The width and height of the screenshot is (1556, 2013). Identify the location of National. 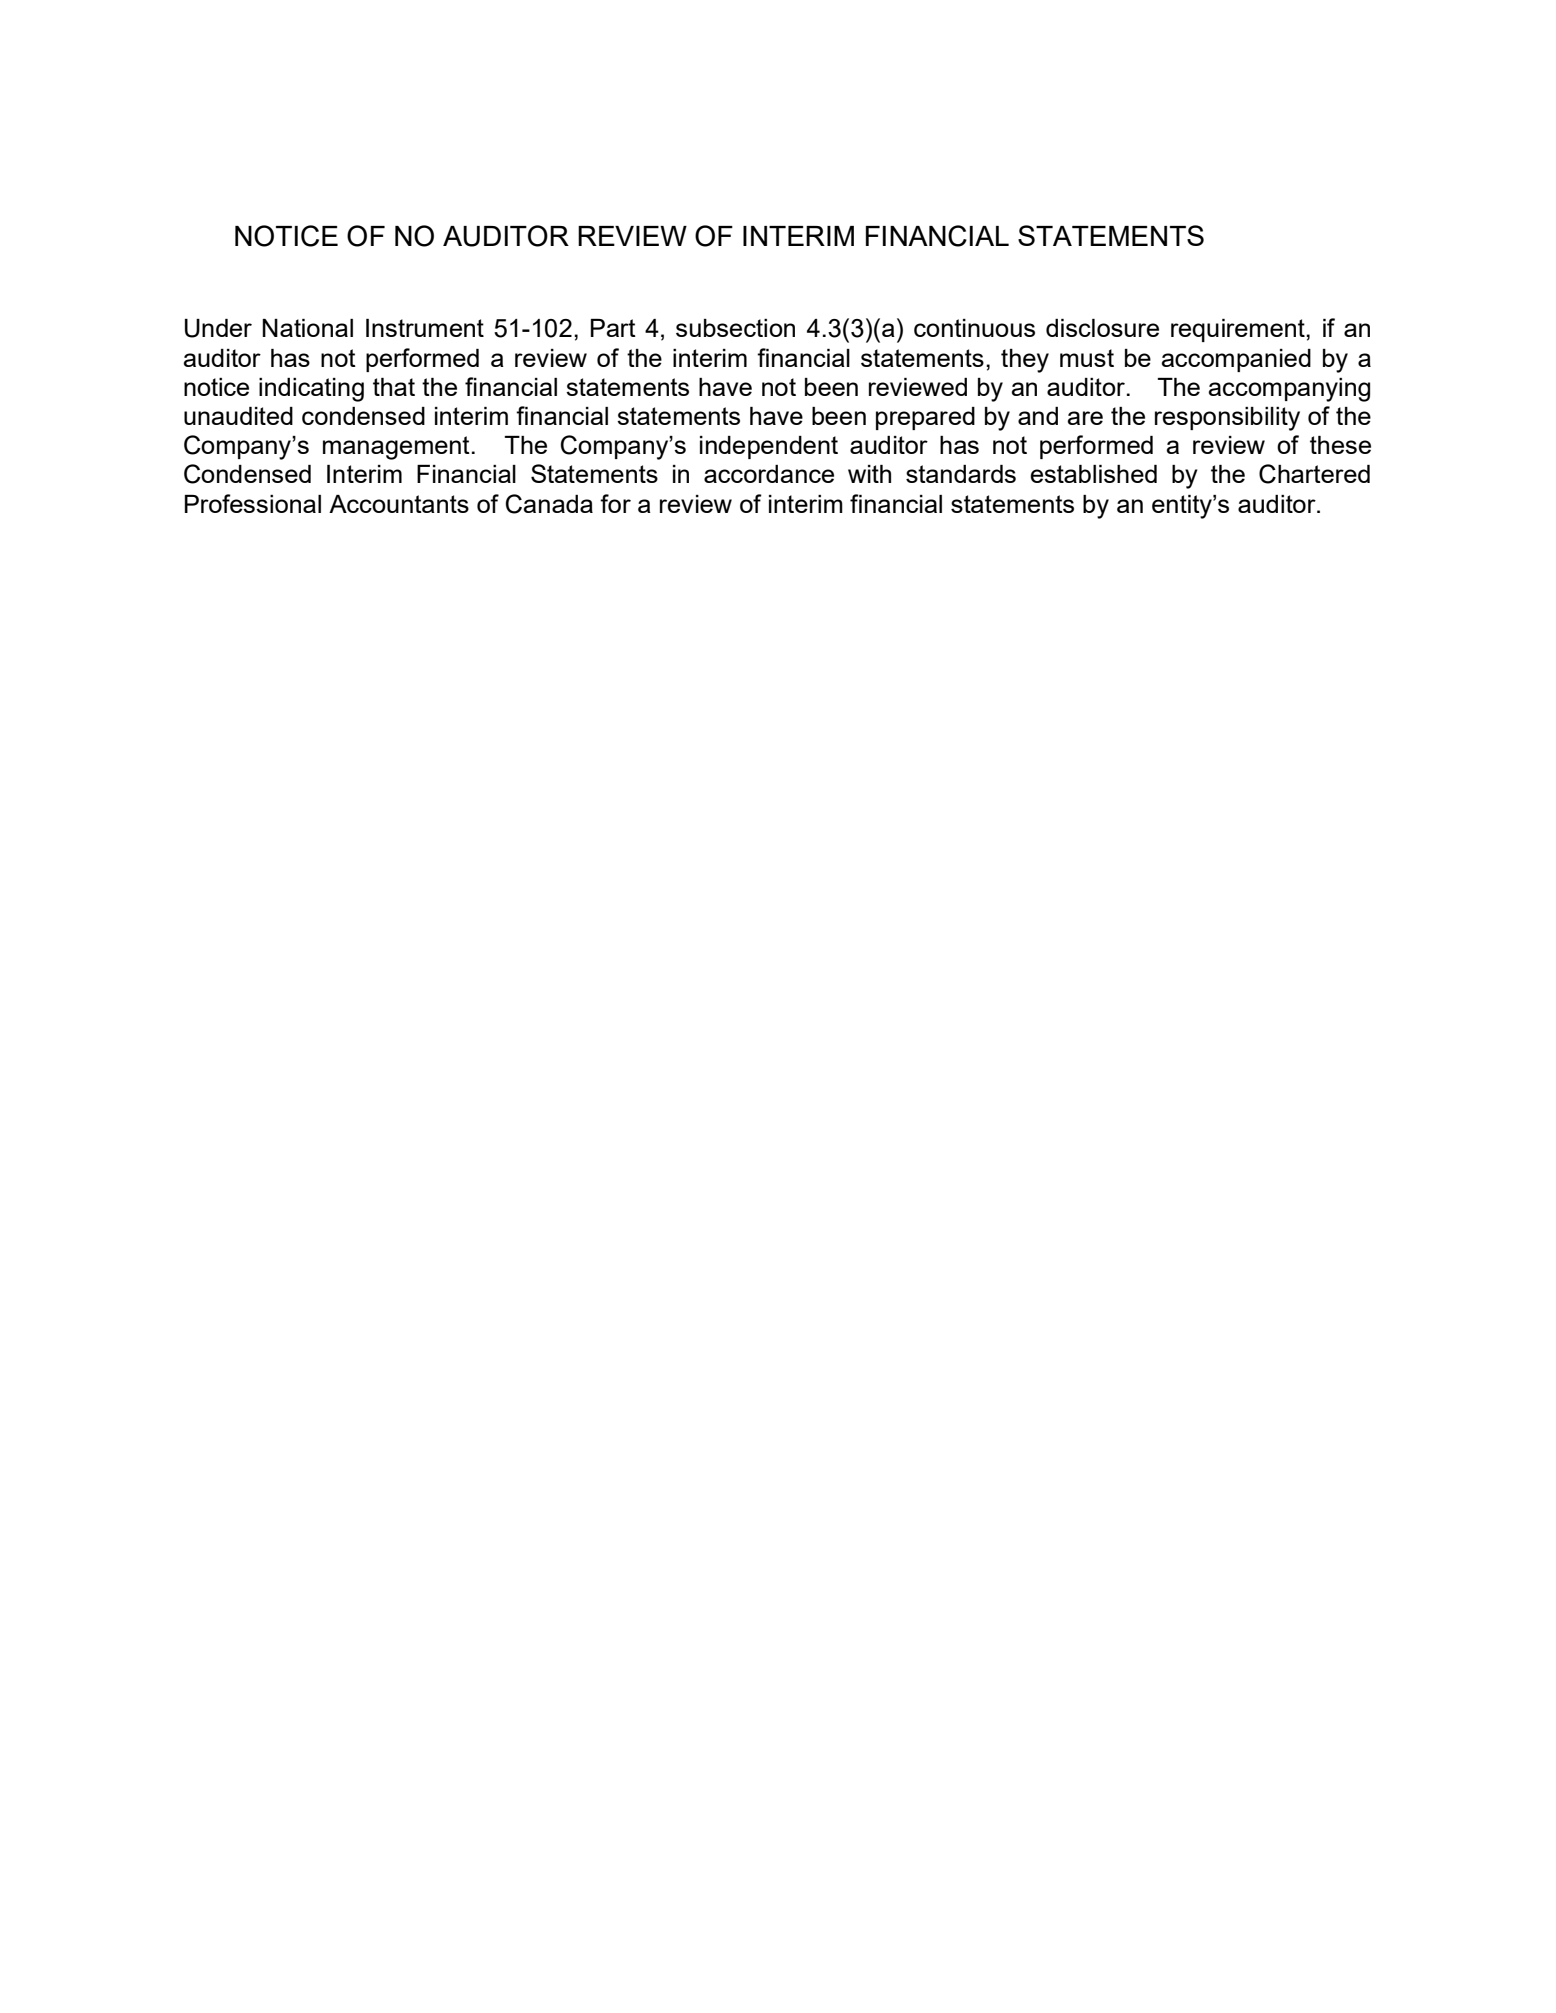
(307, 328).
